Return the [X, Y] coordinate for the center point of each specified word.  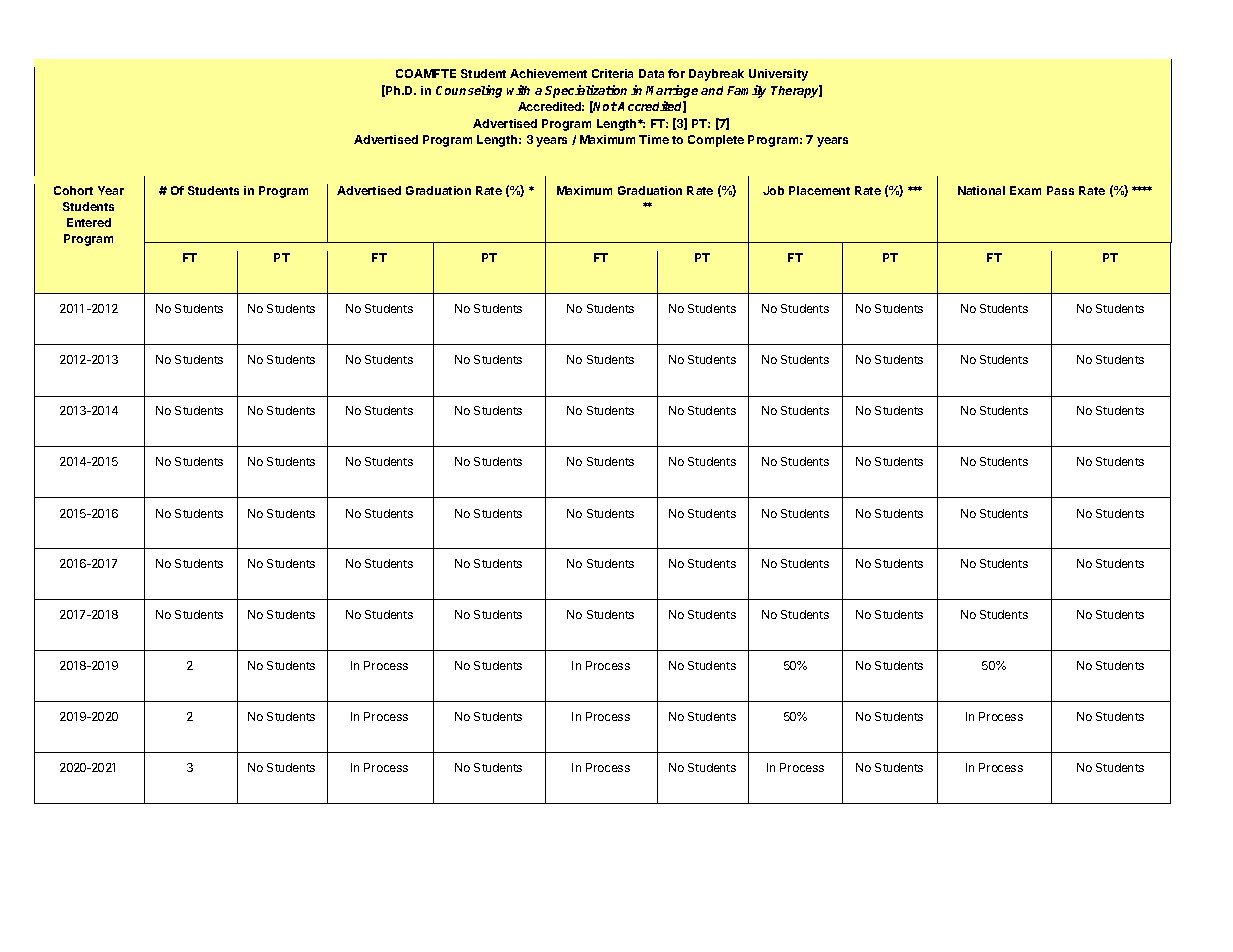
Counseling [469, 91]
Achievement [548, 73]
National [981, 190]
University [778, 75]
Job [773, 190]
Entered [89, 222]
